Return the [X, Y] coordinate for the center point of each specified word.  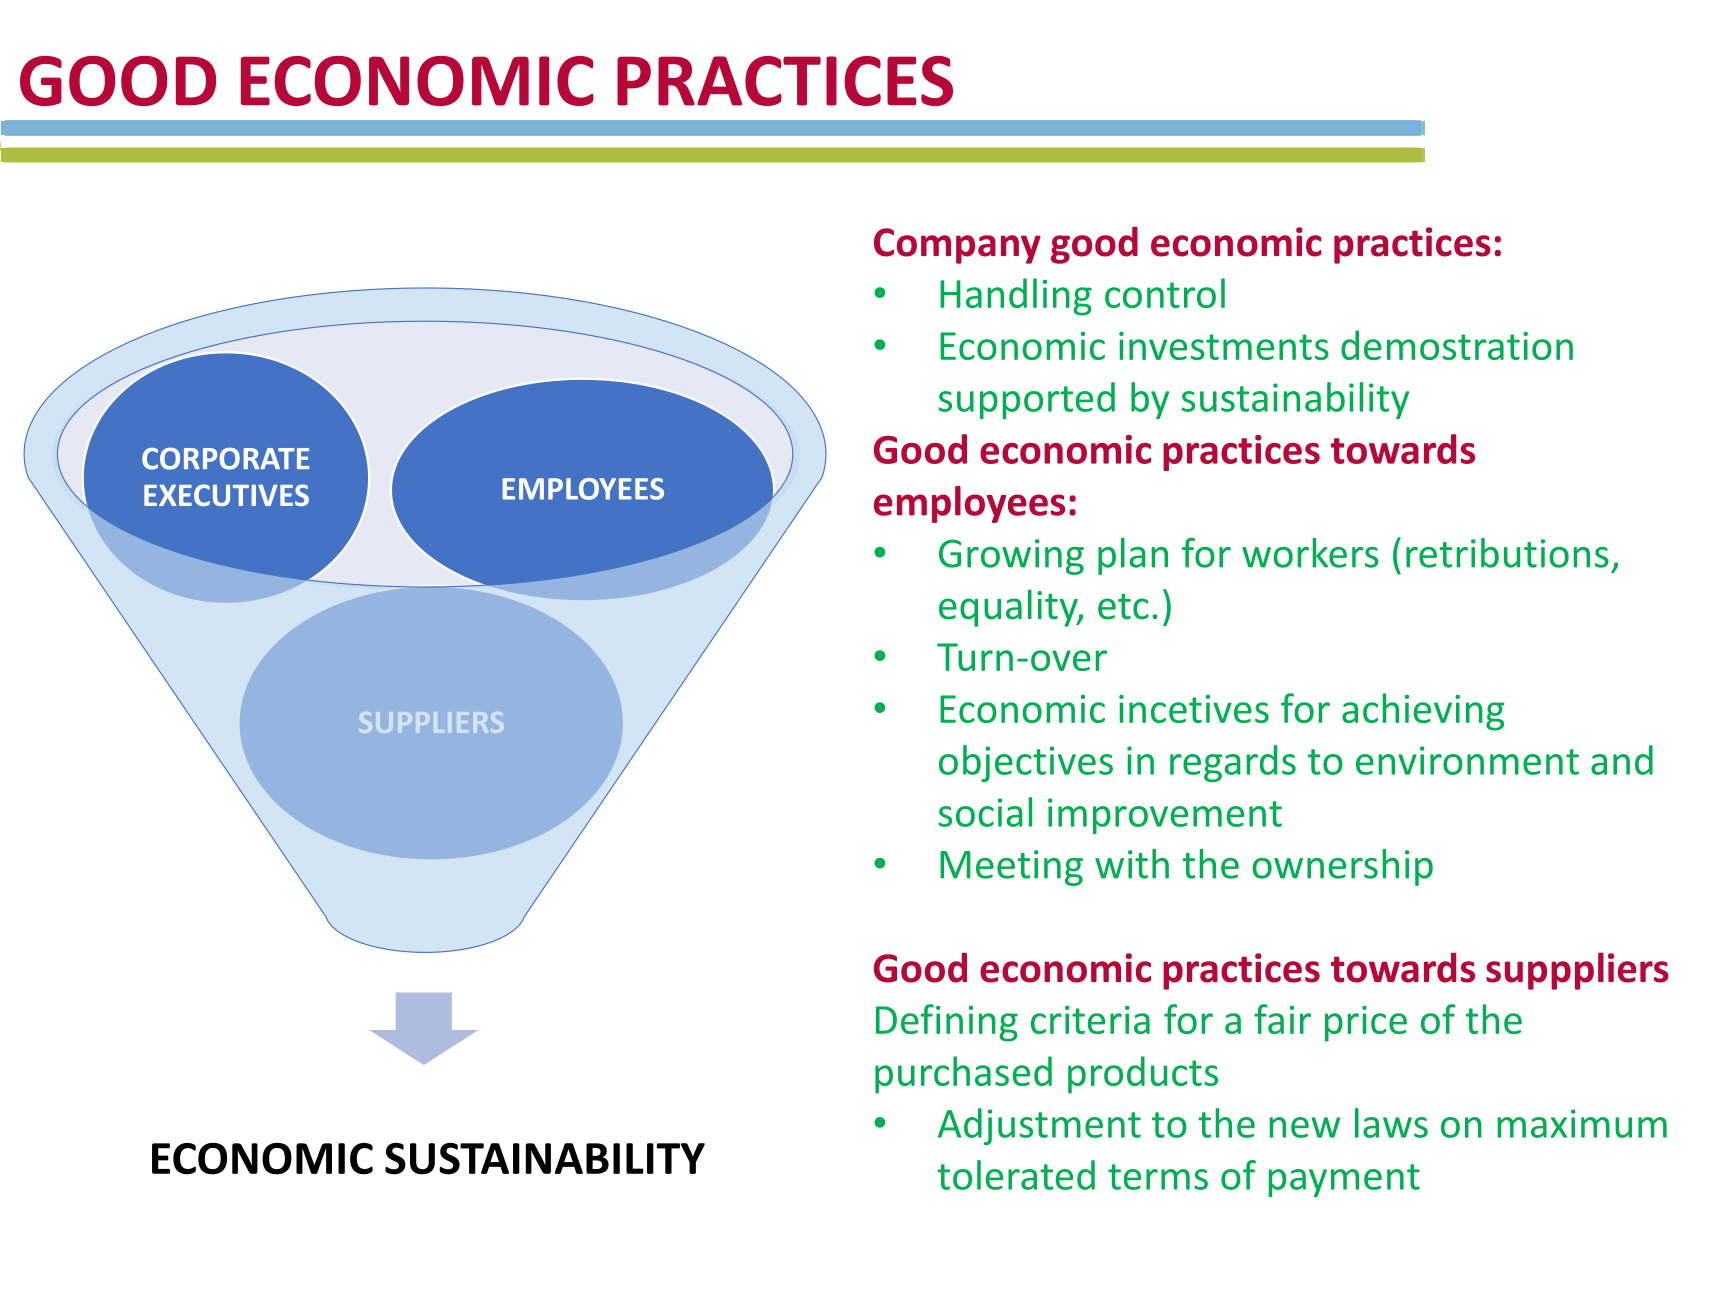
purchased [963, 1075]
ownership [1342, 867]
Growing [1011, 557]
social [985, 812]
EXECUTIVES [226, 495]
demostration [1457, 345]
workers [1310, 553]
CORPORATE [226, 458]
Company [957, 246]
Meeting [1011, 868]
